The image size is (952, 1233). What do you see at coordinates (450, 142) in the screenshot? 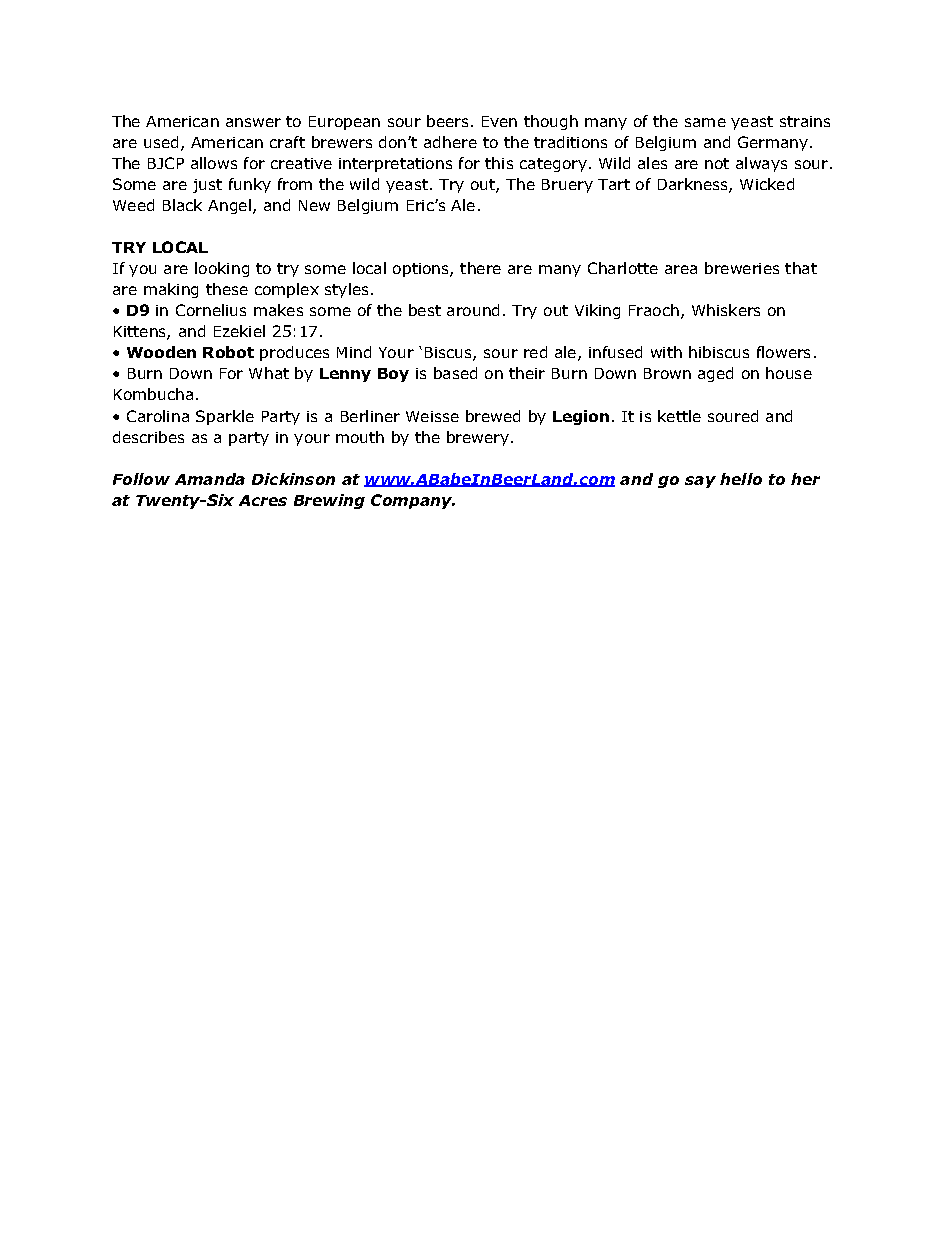
I see `adhere` at bounding box center [450, 142].
